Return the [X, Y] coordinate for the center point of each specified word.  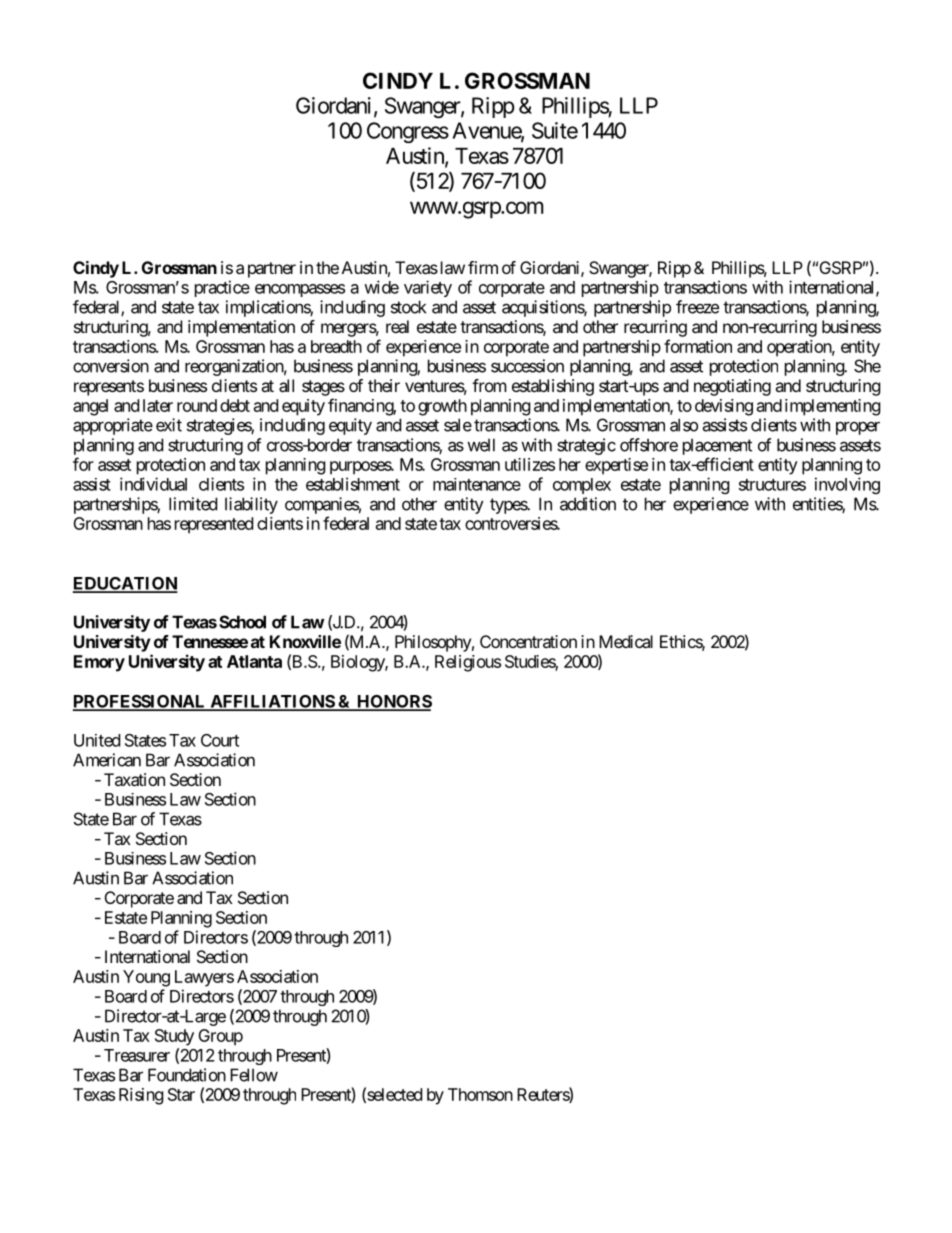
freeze [697, 307]
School [242, 622]
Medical [626, 641]
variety [428, 288]
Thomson [480, 1094]
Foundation [187, 1075]
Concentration [528, 641]
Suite [555, 130]
